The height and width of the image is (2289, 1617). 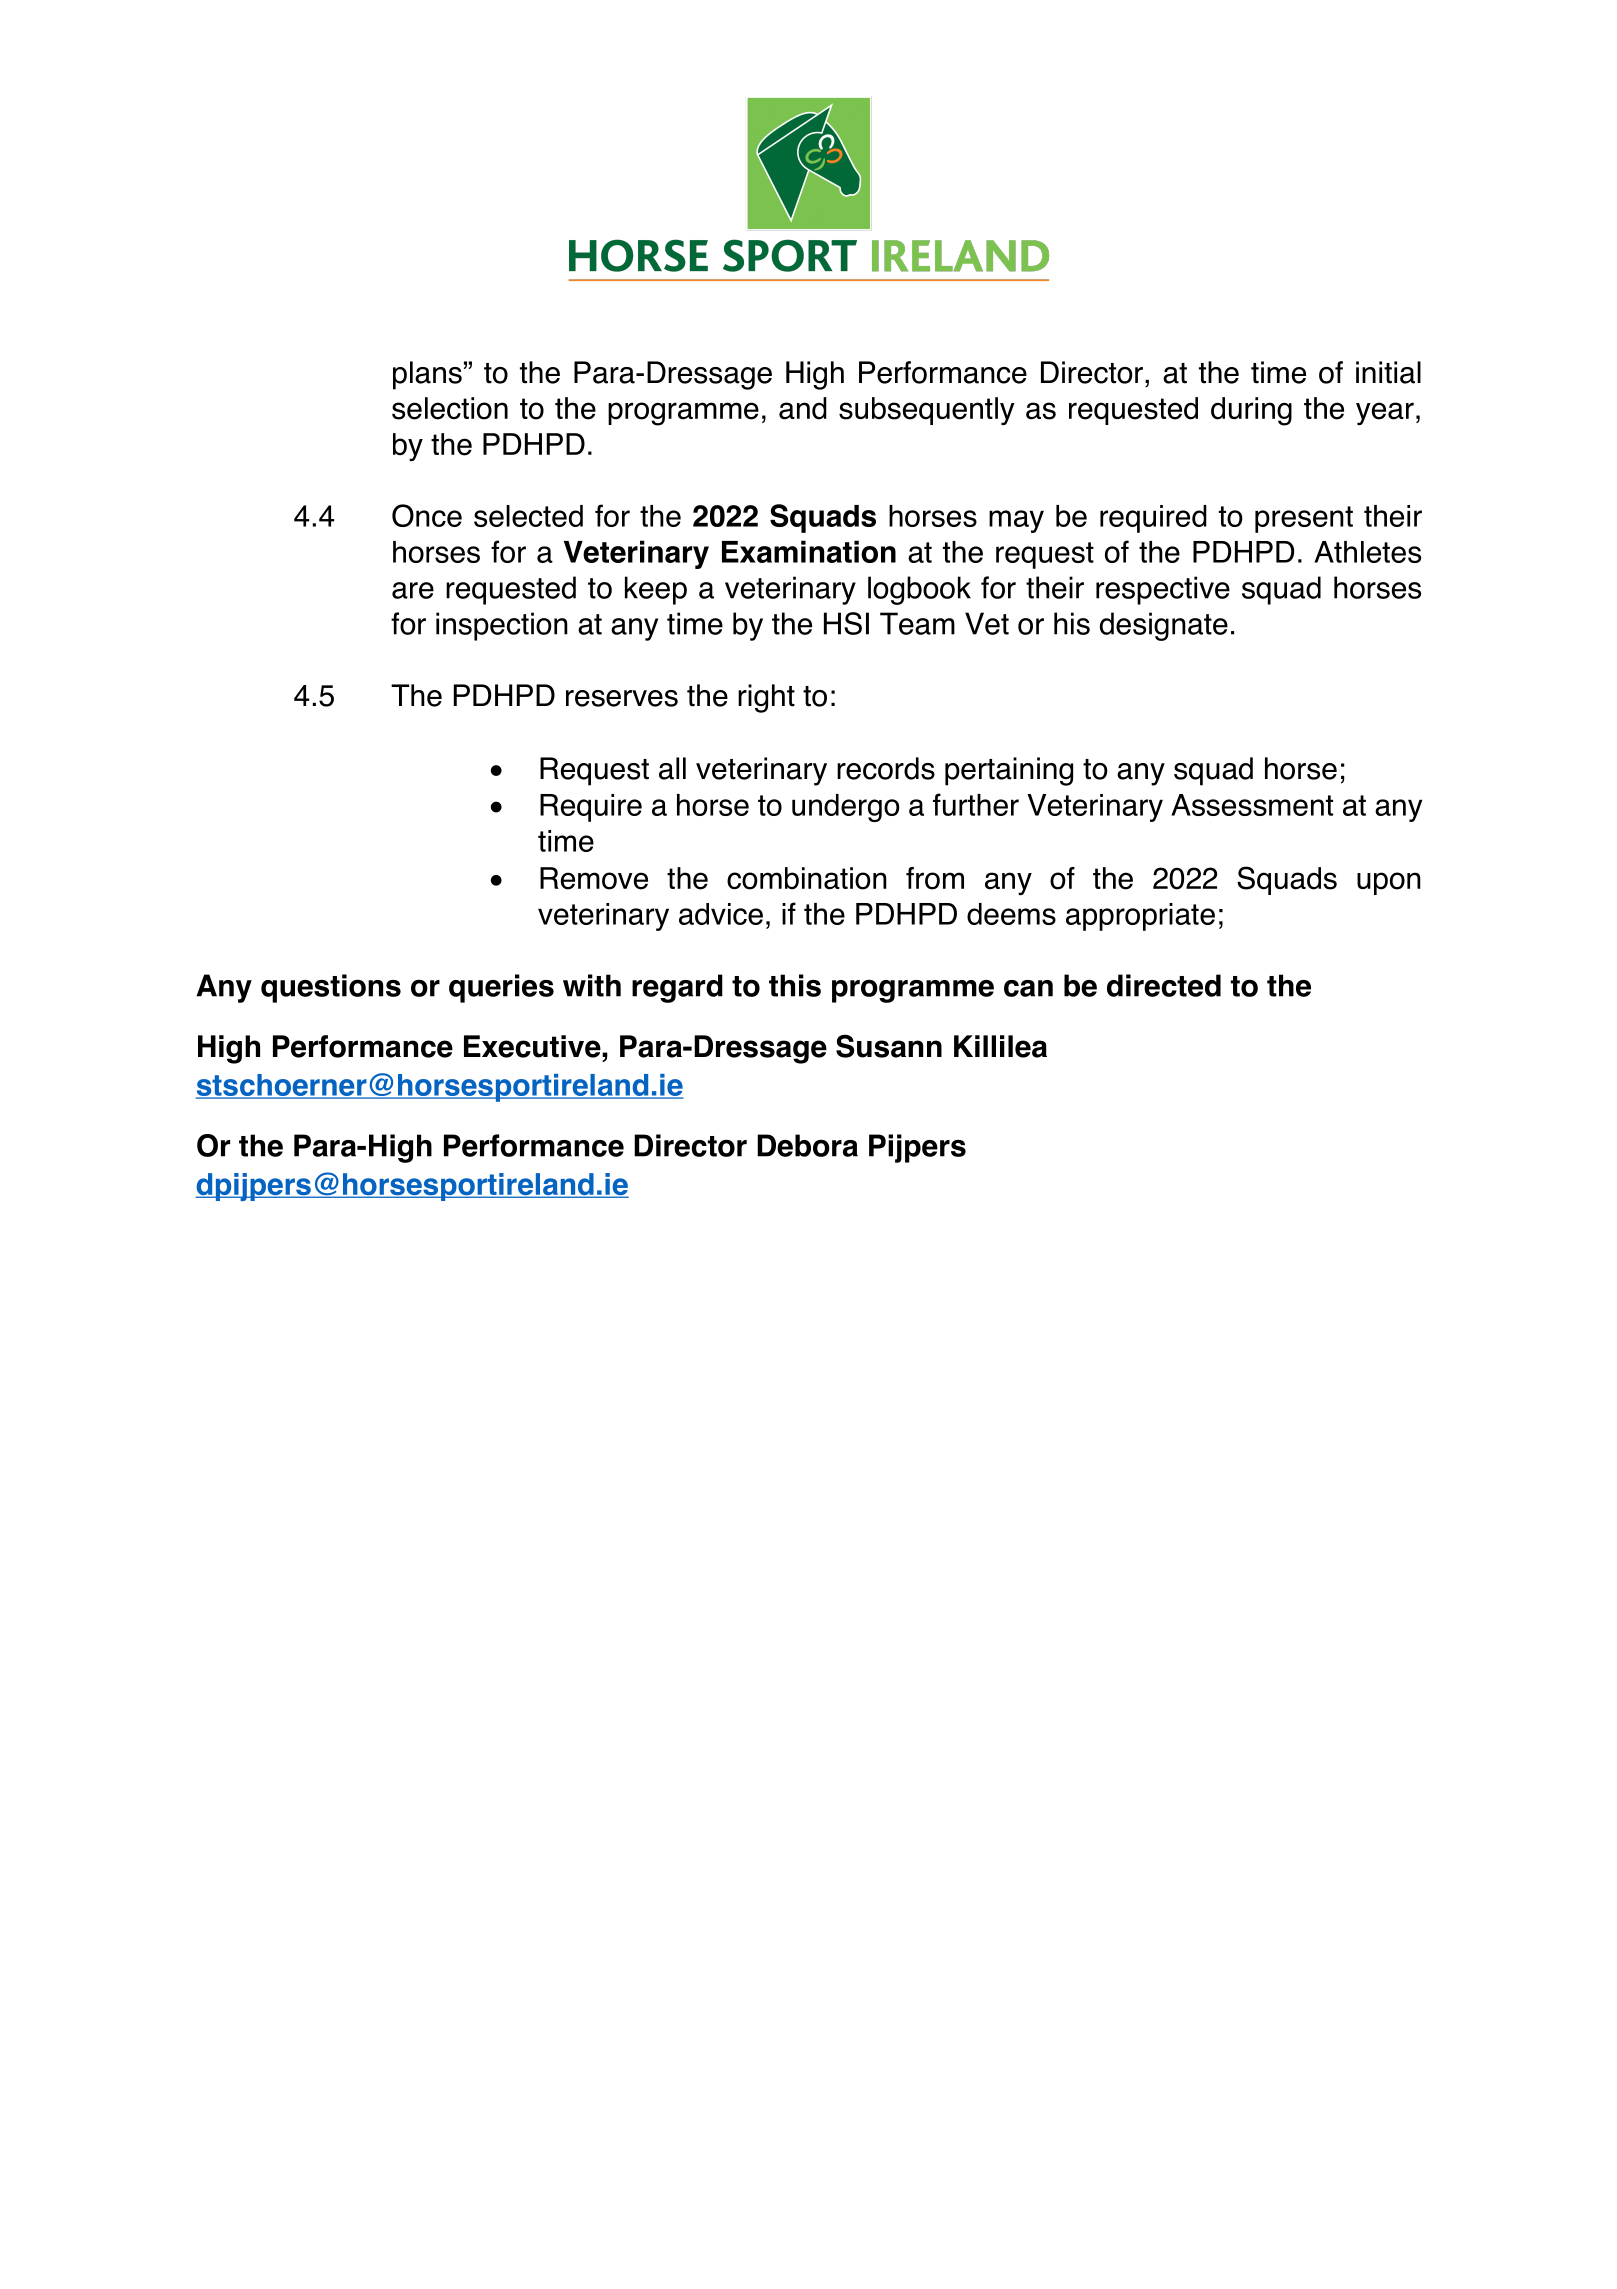 What do you see at coordinates (1164, 985) in the image?
I see `directed` at bounding box center [1164, 985].
